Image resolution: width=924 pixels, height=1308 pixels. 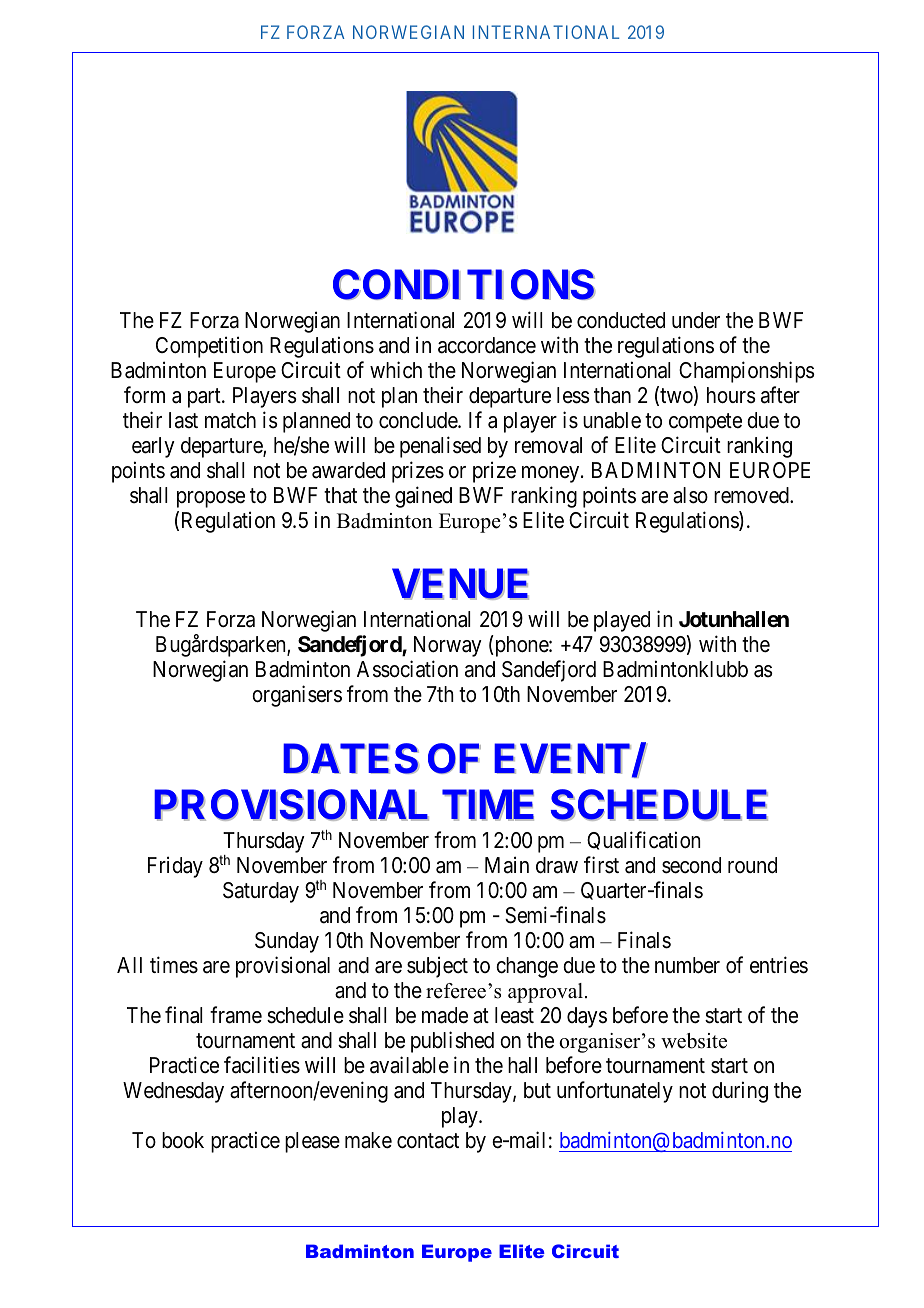 What do you see at coordinates (691, 865) in the screenshot?
I see `second` at bounding box center [691, 865].
